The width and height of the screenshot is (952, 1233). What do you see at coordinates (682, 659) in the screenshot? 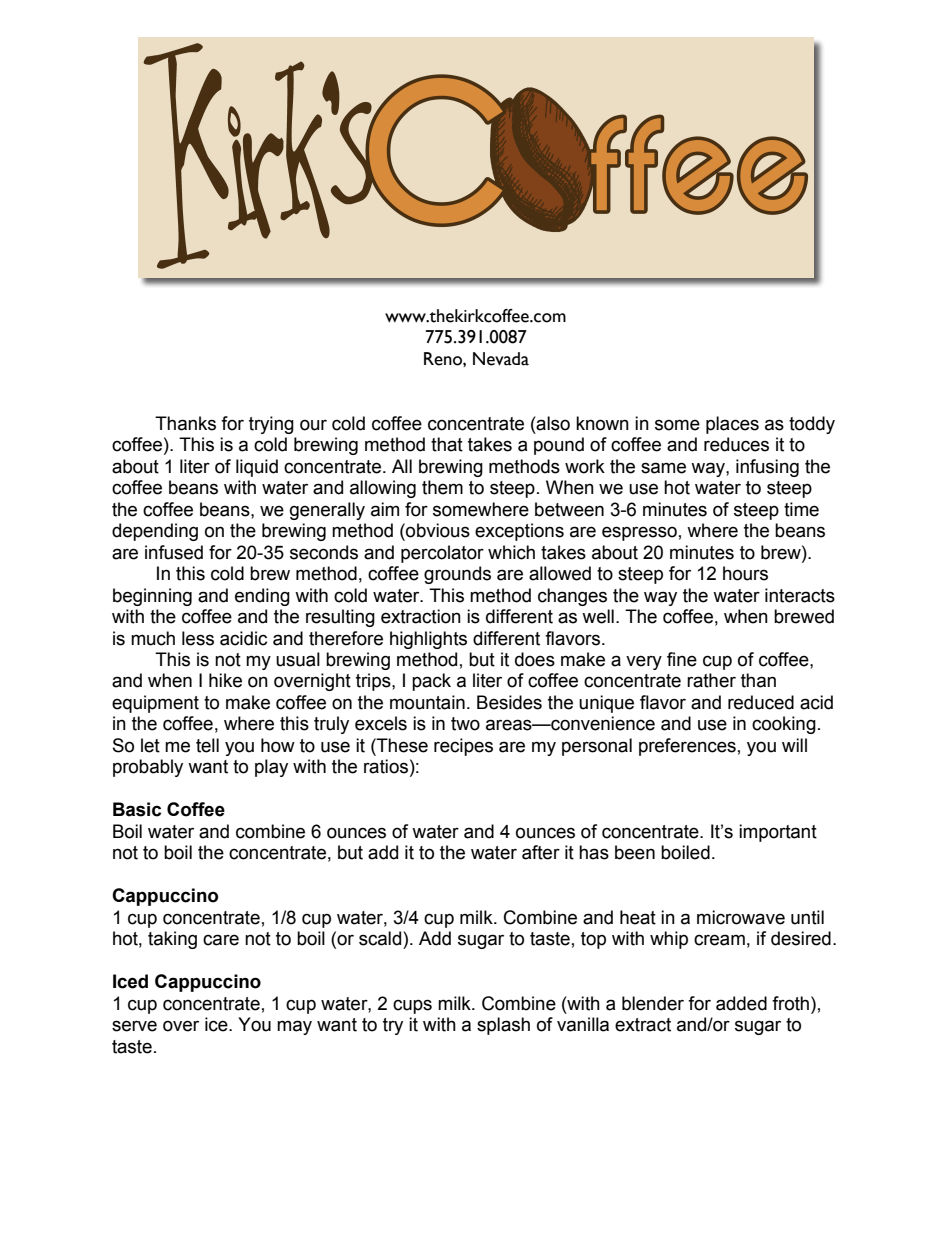
I see `fine` at bounding box center [682, 659].
